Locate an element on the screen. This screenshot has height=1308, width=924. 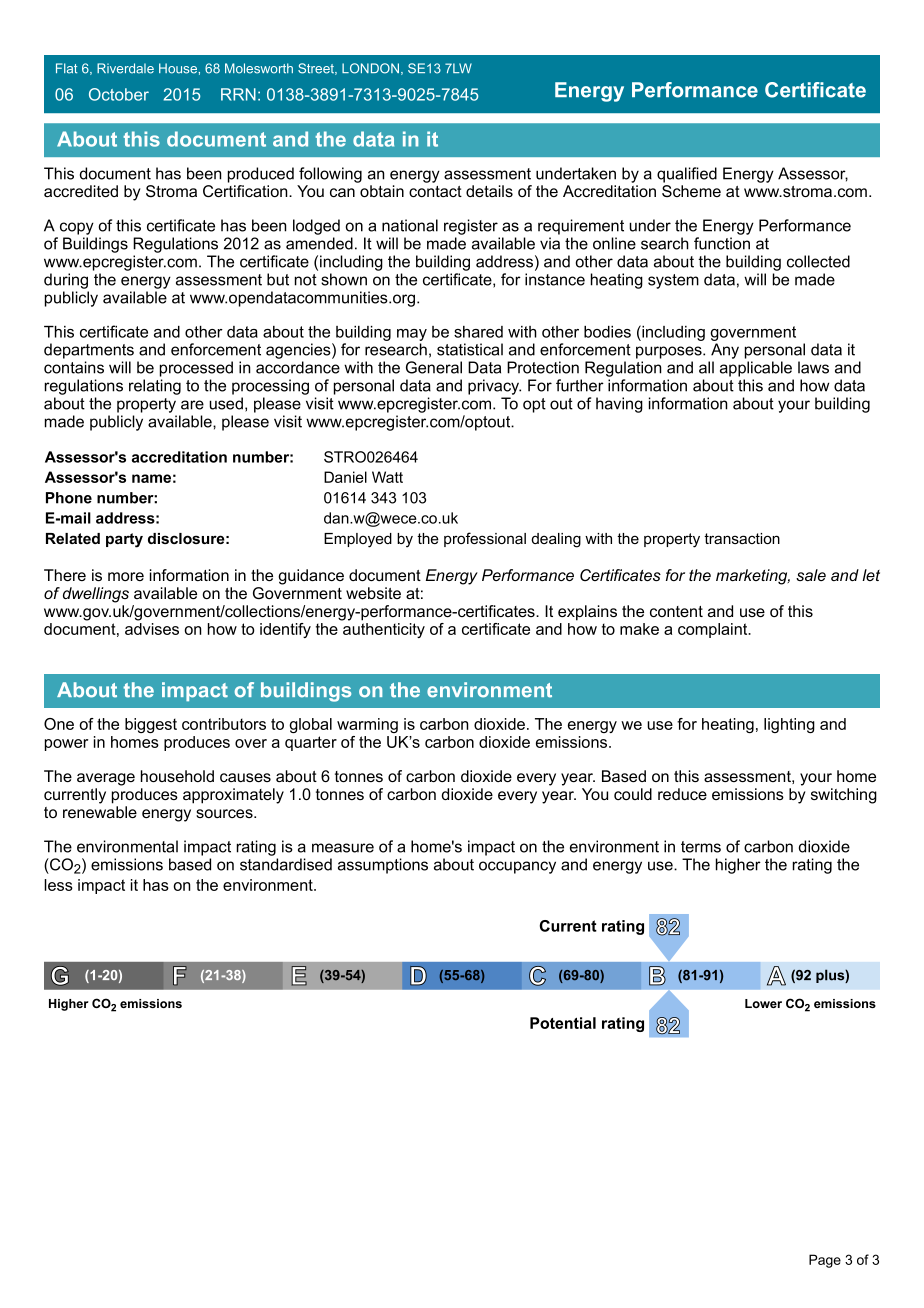
advises is located at coordinates (152, 629).
